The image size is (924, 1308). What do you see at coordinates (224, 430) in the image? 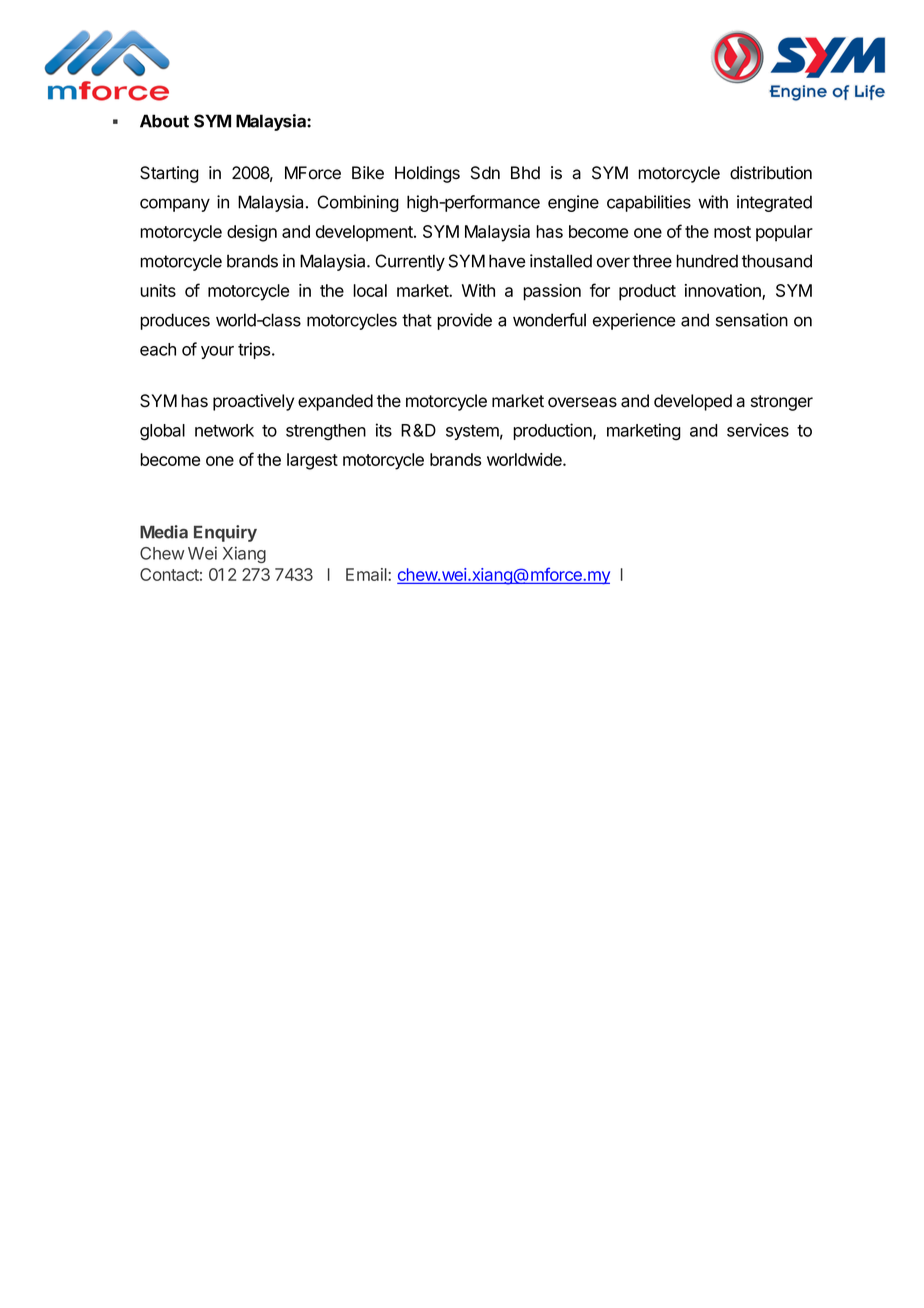
I see `network` at bounding box center [224, 430].
